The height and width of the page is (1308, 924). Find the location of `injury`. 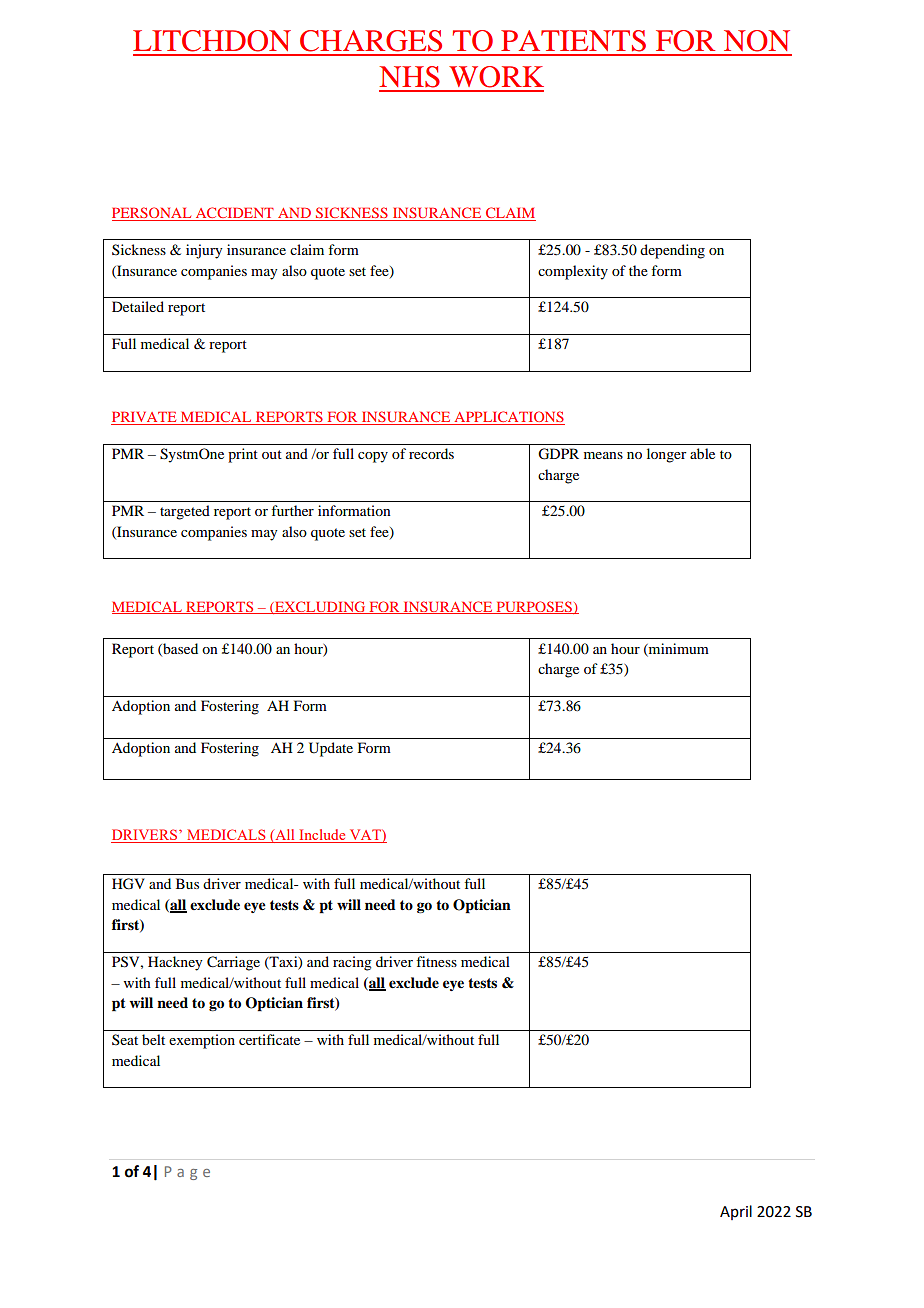

injury is located at coordinates (204, 251).
